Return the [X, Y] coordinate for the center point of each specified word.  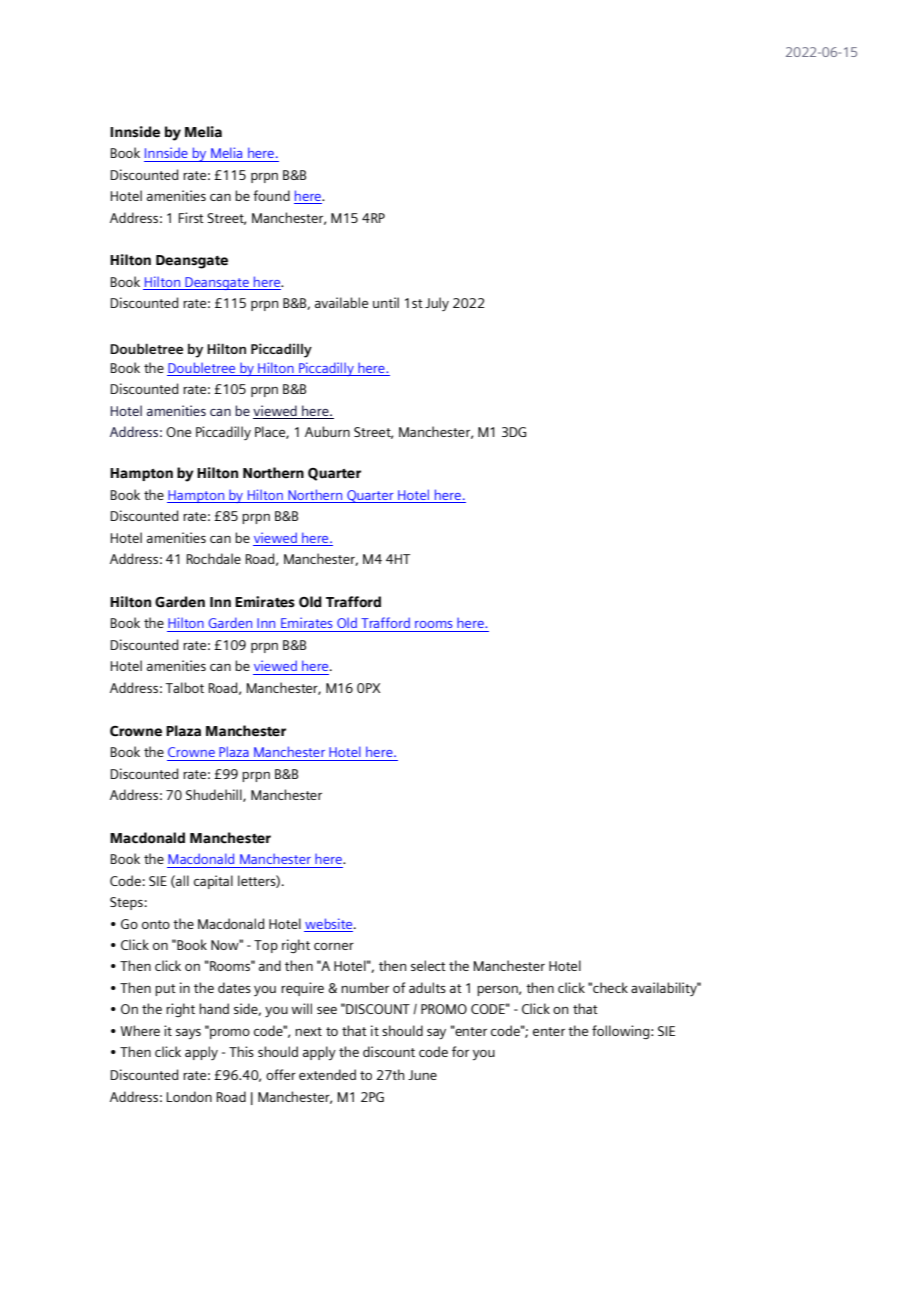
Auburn [327, 431]
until [386, 302]
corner [334, 946]
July [437, 304]
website [330, 923]
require [302, 989]
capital [213, 882]
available [341, 302]
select [428, 965]
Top [266, 946]
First [191, 217]
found [271, 195]
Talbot [185, 687]
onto [156, 924]
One [178, 432]
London [189, 1096]
